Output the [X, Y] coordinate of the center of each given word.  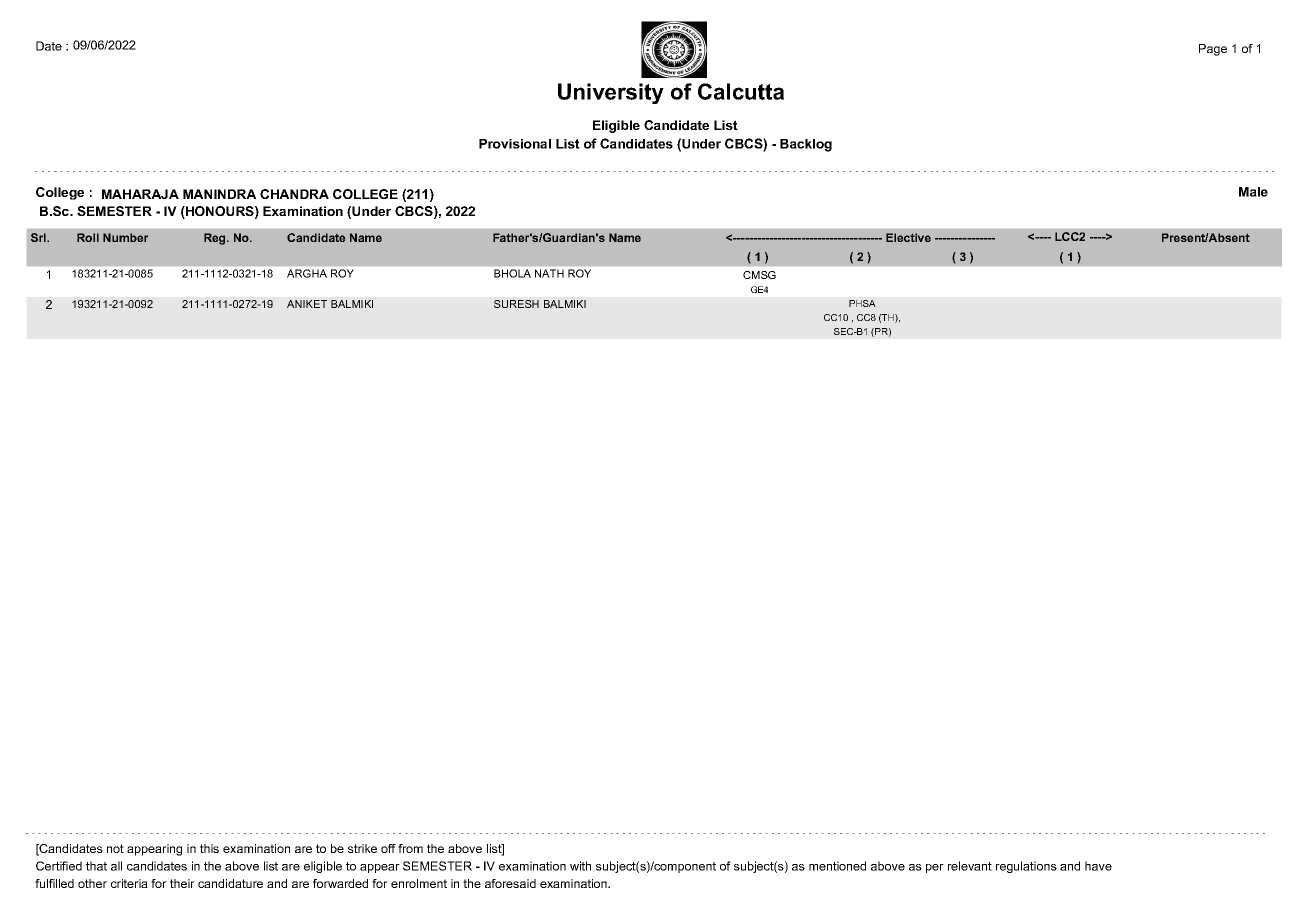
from [410, 848]
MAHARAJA [140, 194]
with [580, 866]
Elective [908, 237]
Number [125, 237]
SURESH [516, 304]
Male [1253, 192]
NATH [549, 273]
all [116, 866]
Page [1213, 50]
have [1098, 866]
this [209, 848]
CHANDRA [294, 194]
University [611, 93]
